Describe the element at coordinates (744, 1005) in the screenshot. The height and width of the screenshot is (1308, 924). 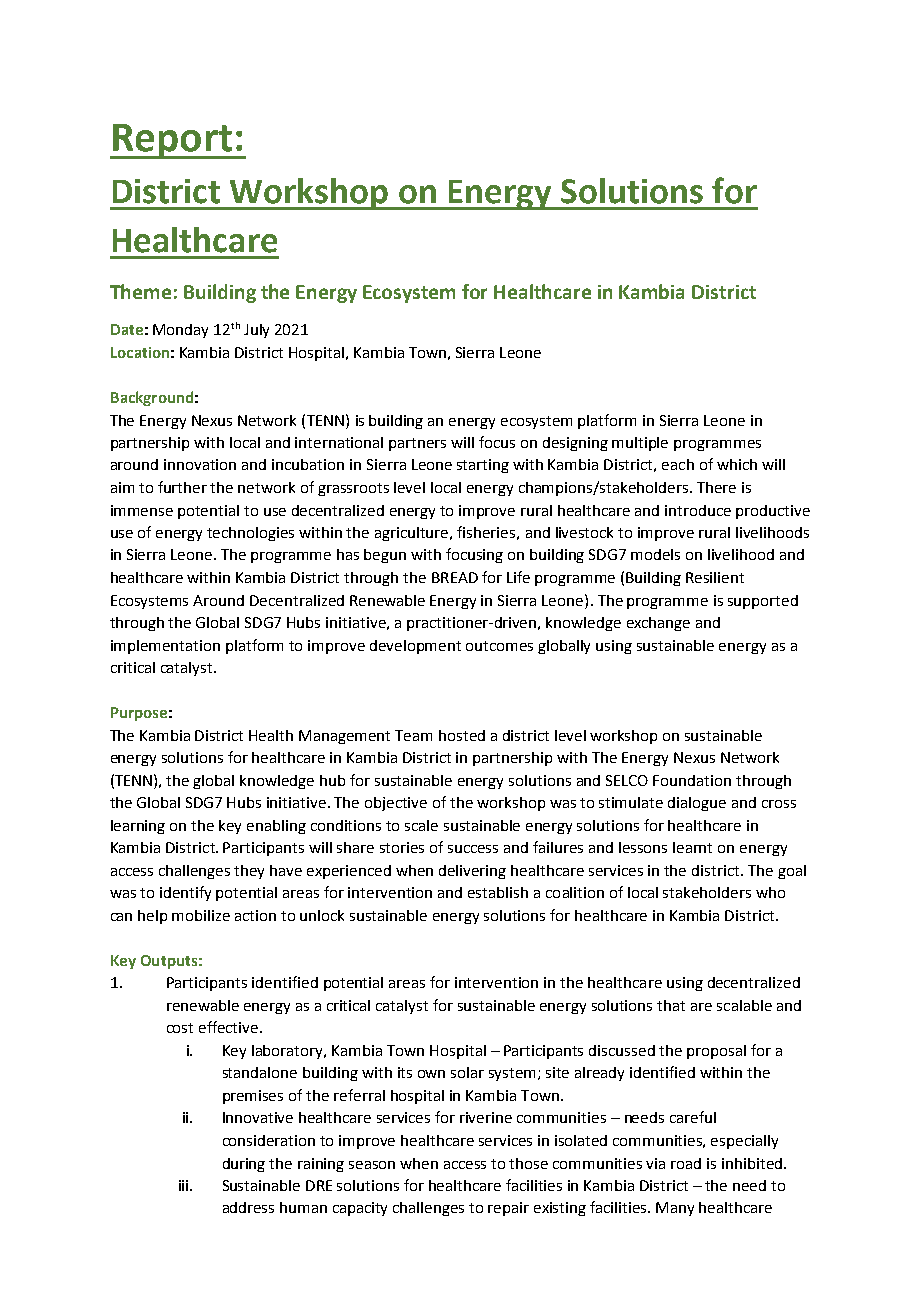
I see `scalable` at that location.
